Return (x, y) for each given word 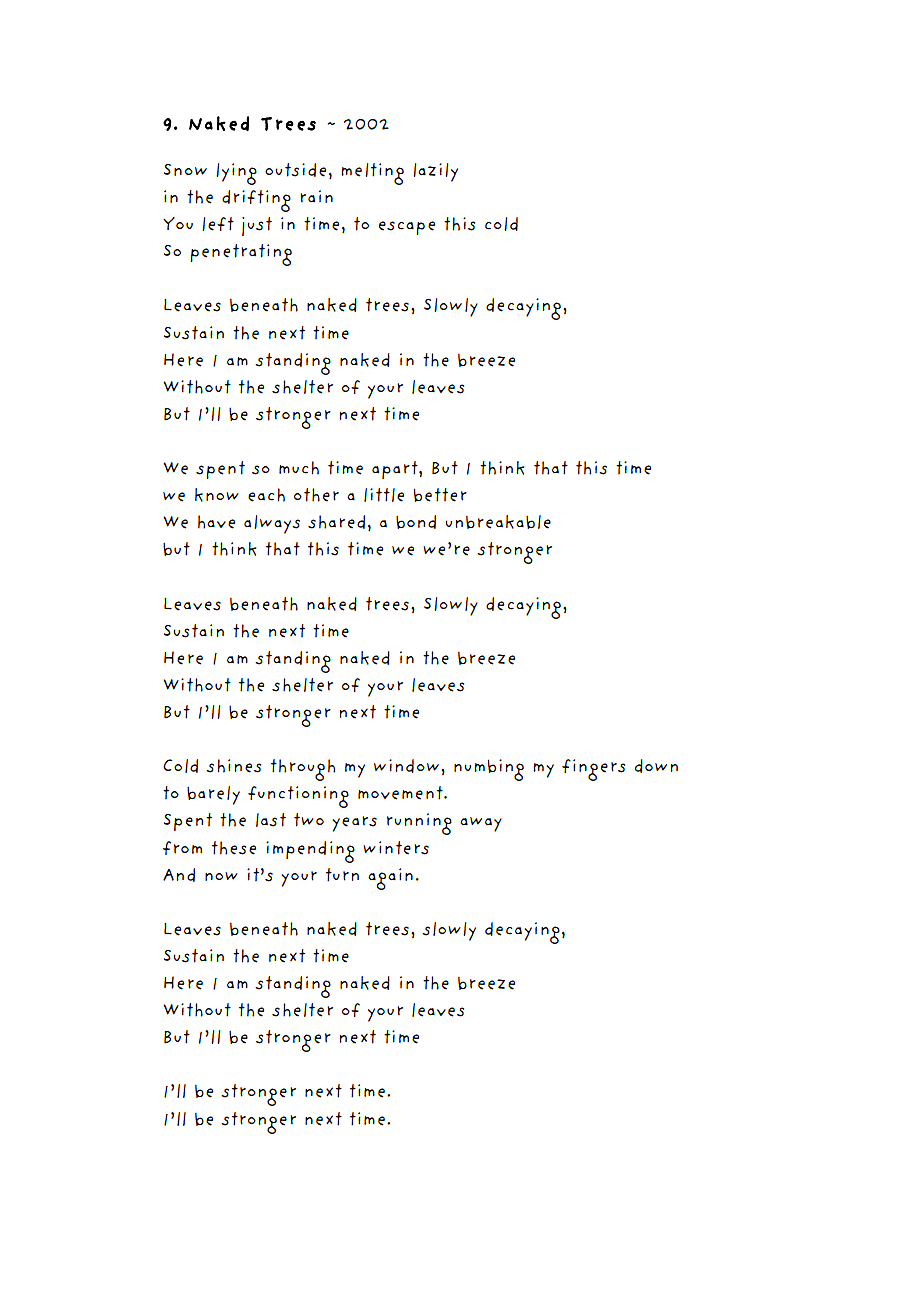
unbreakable (498, 522)
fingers (593, 770)
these (234, 848)
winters (396, 848)
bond (416, 522)
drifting (256, 201)
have (216, 522)
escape (407, 228)
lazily (435, 172)
